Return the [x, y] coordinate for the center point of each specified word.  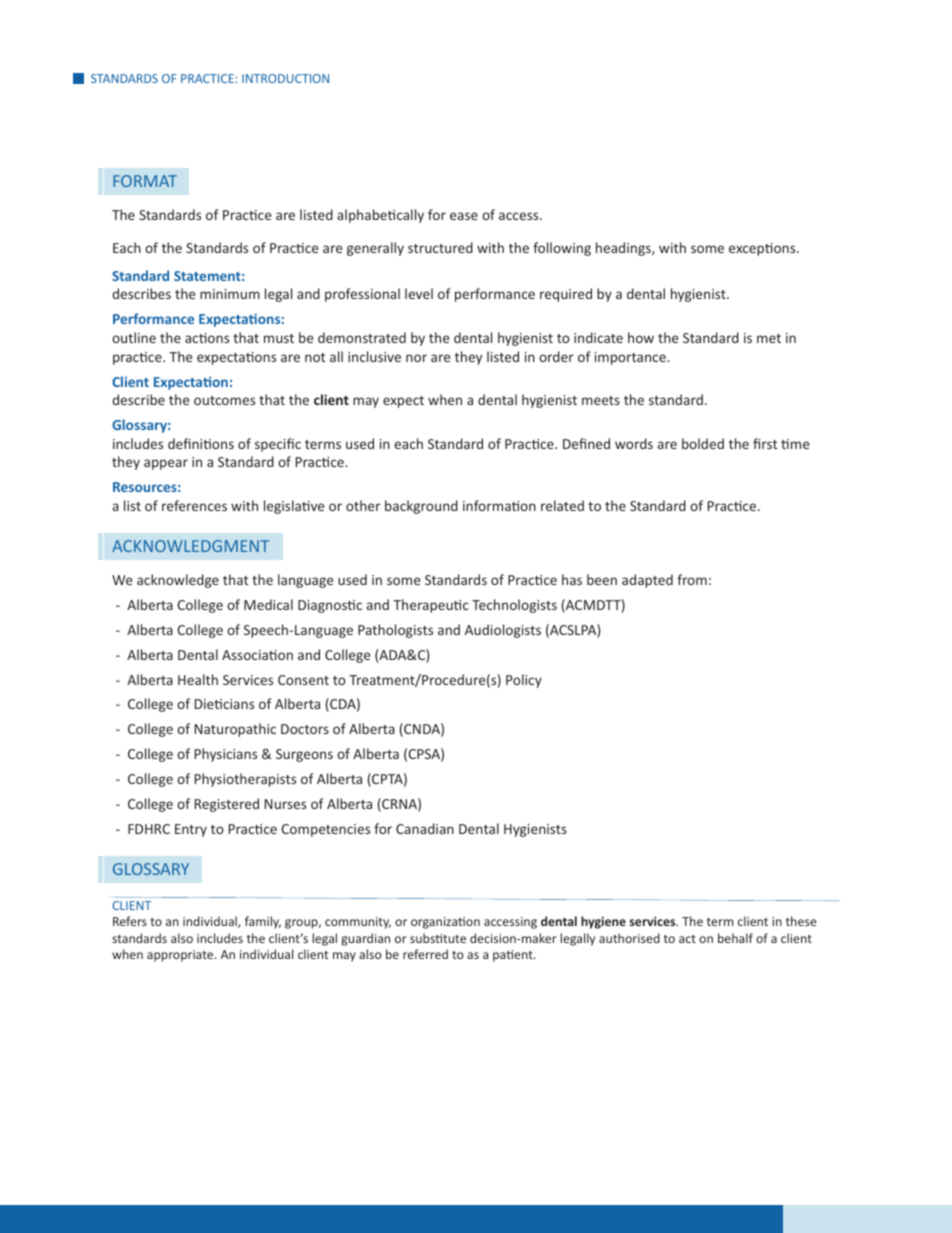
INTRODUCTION [285, 78]
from [692, 579]
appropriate [181, 956]
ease [464, 216]
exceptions [763, 249]
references [194, 505]
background [421, 507]
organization [445, 923]
